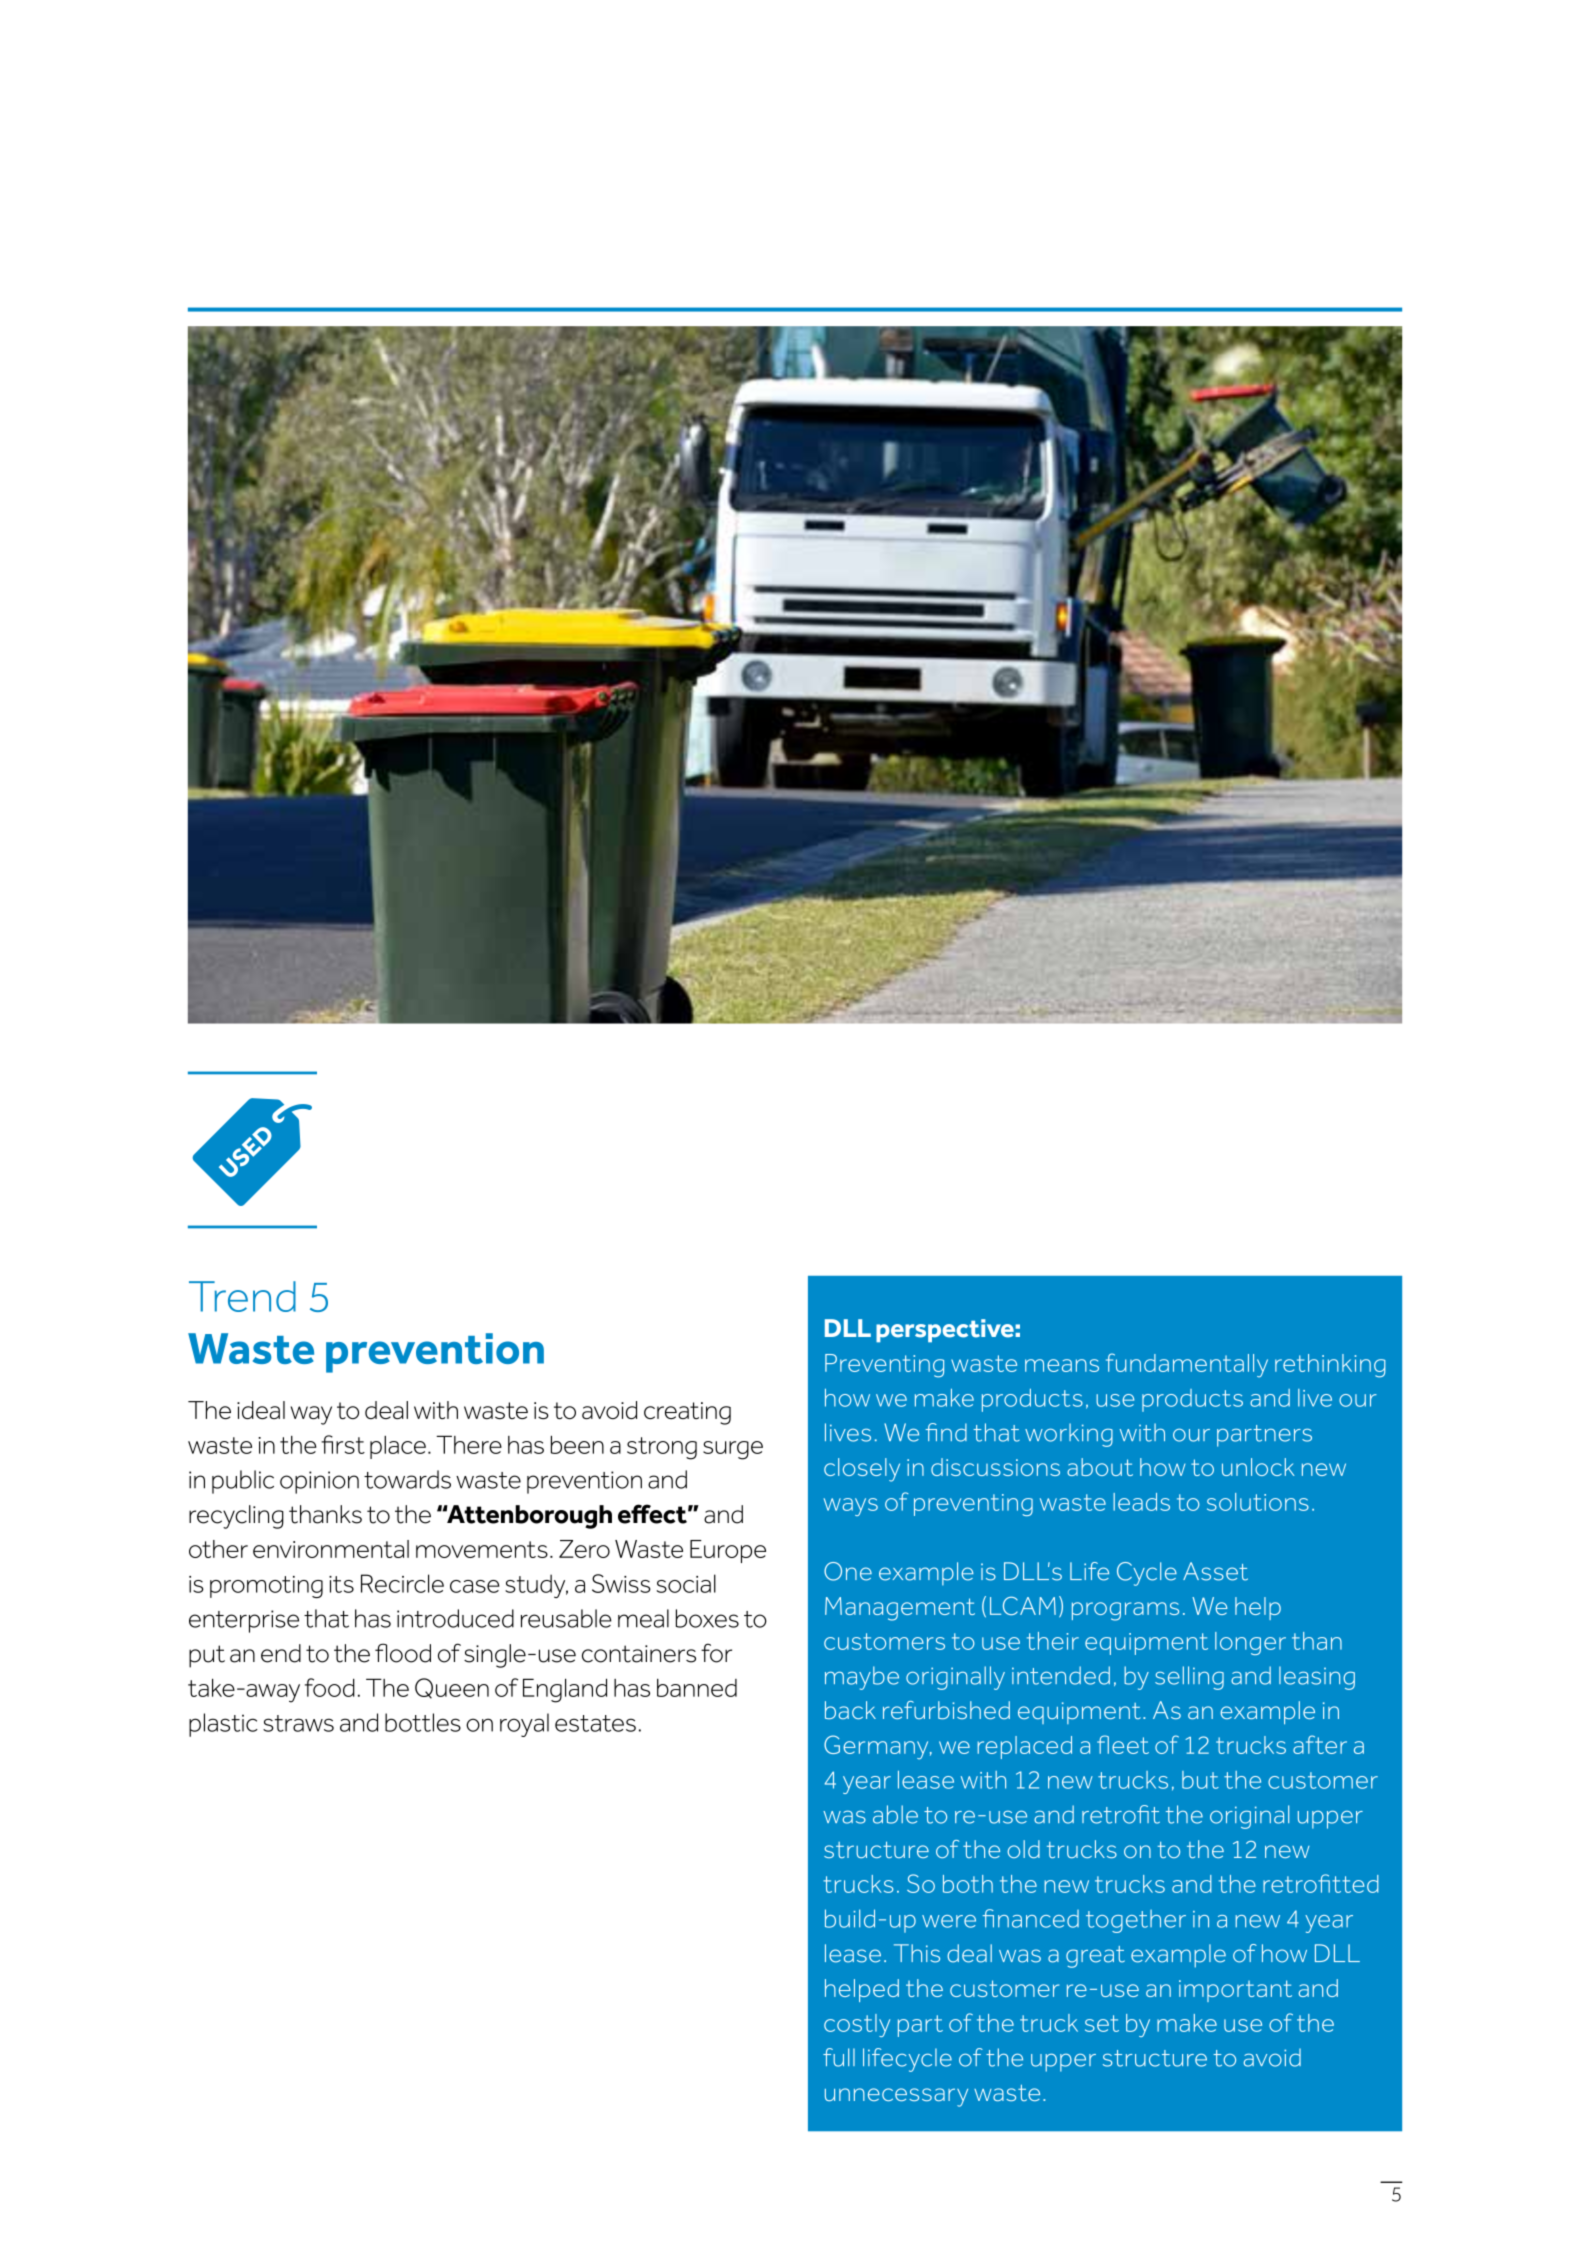 The image size is (1590, 2249). I want to click on opinion, so click(319, 1482).
